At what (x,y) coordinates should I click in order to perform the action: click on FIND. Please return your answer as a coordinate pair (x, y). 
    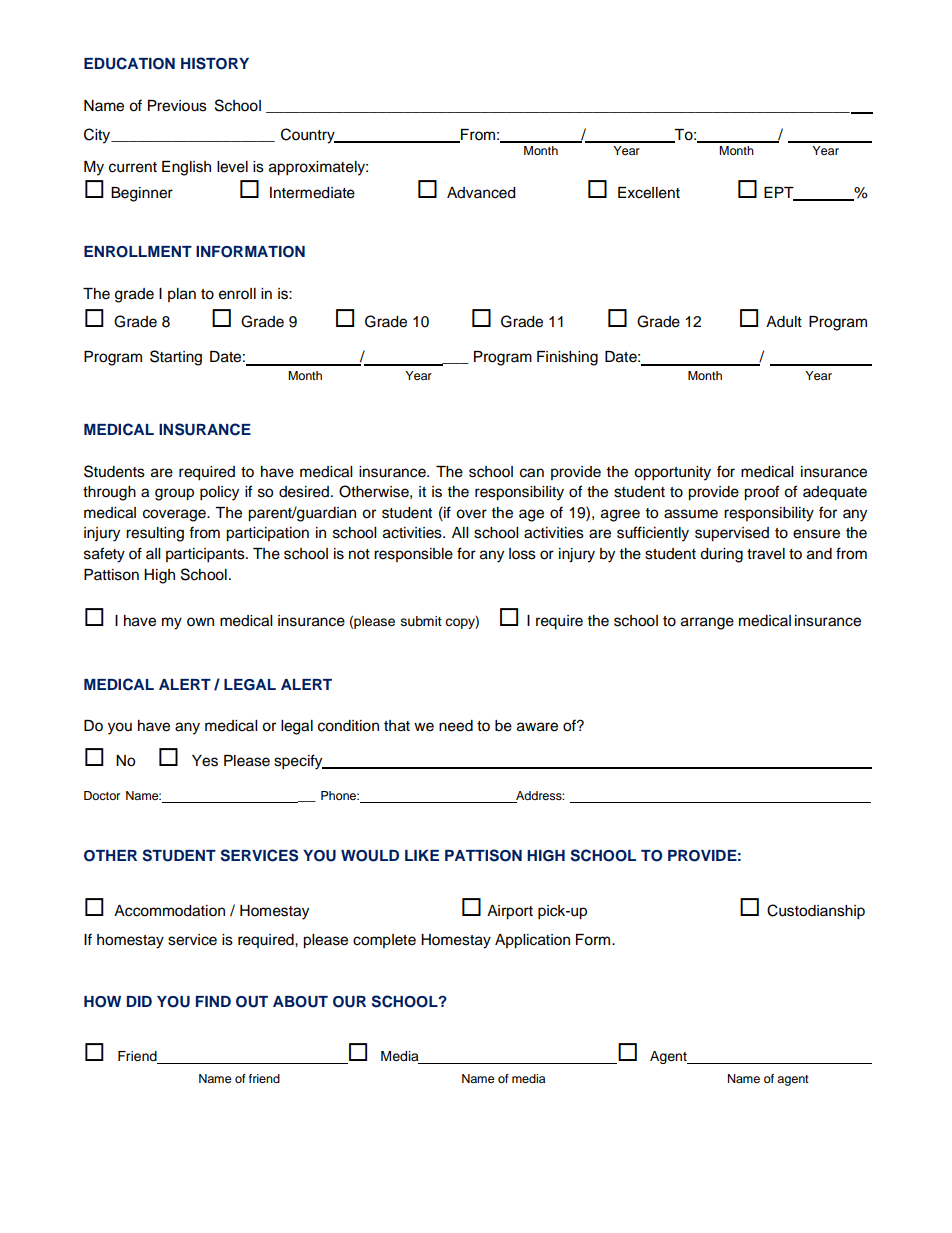
    Looking at the image, I should click on (213, 1001).
